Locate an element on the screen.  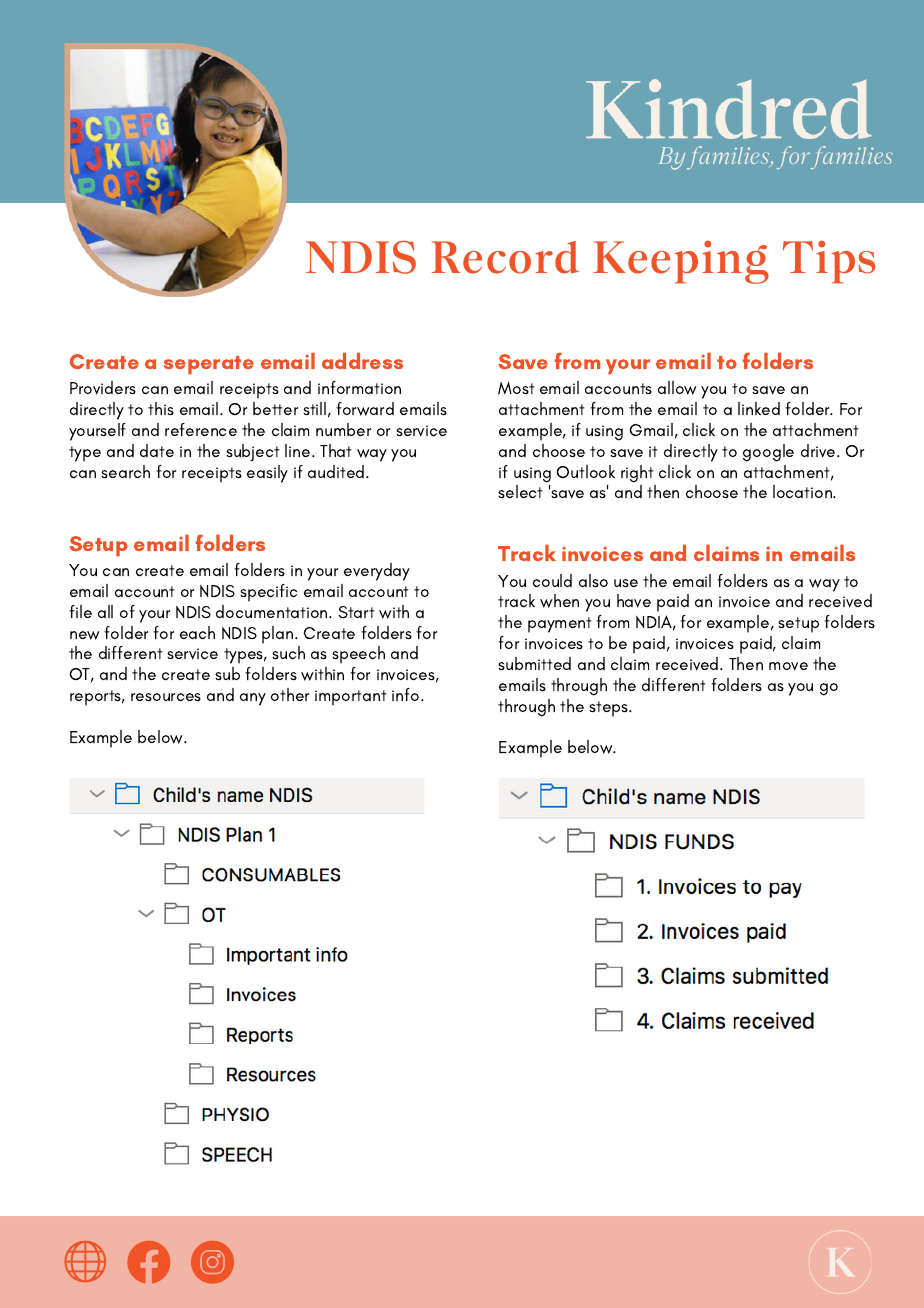
important is located at coordinates (351, 698).
